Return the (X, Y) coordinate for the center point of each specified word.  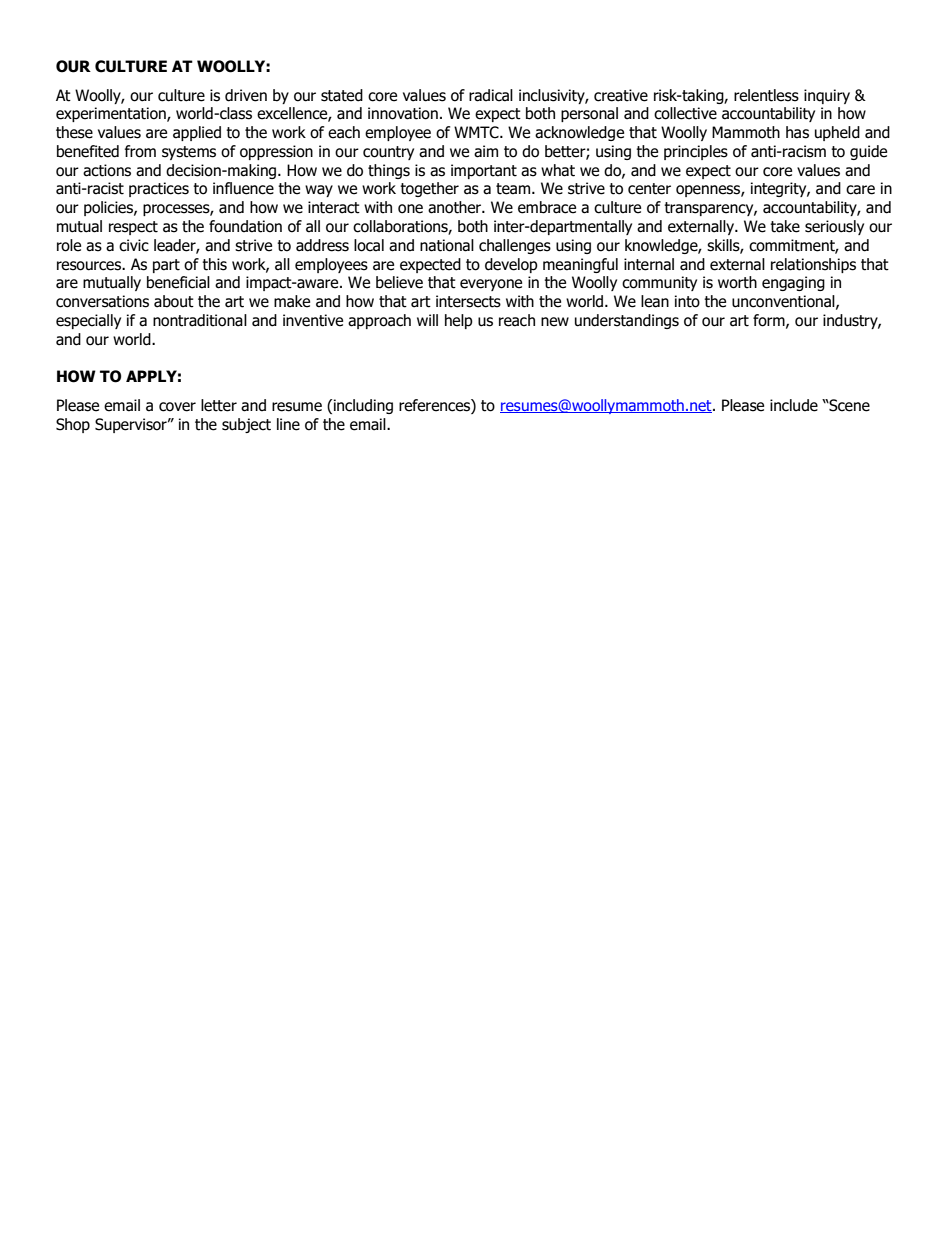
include (794, 405)
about (174, 301)
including (363, 406)
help (459, 321)
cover (177, 407)
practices (159, 189)
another (456, 207)
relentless (766, 95)
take (785, 226)
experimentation (112, 114)
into (687, 301)
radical (491, 95)
